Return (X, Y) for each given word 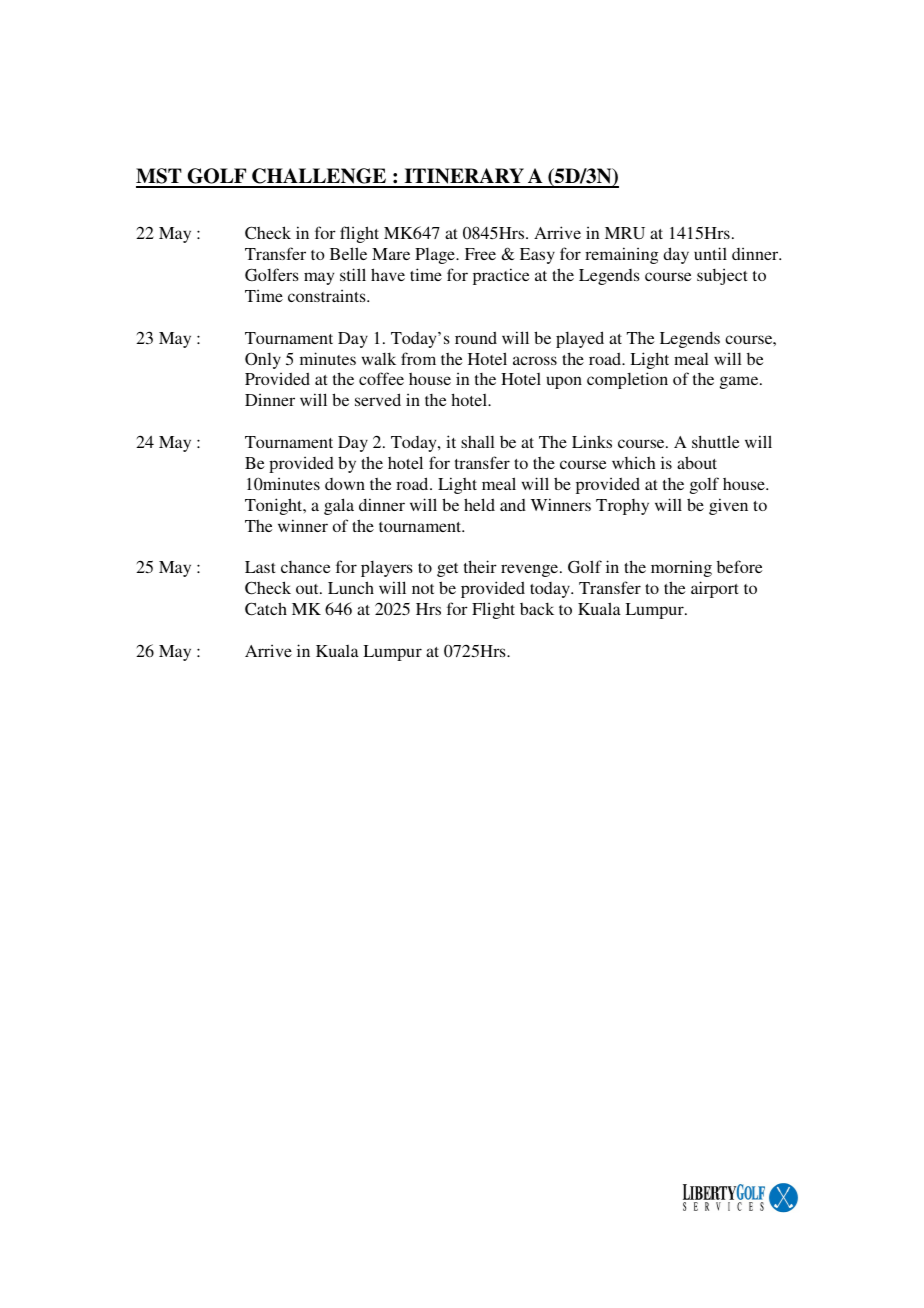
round (476, 337)
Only (263, 360)
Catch (266, 609)
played (580, 339)
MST (160, 177)
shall (478, 442)
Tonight (275, 506)
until (710, 253)
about (697, 462)
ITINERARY (464, 177)
